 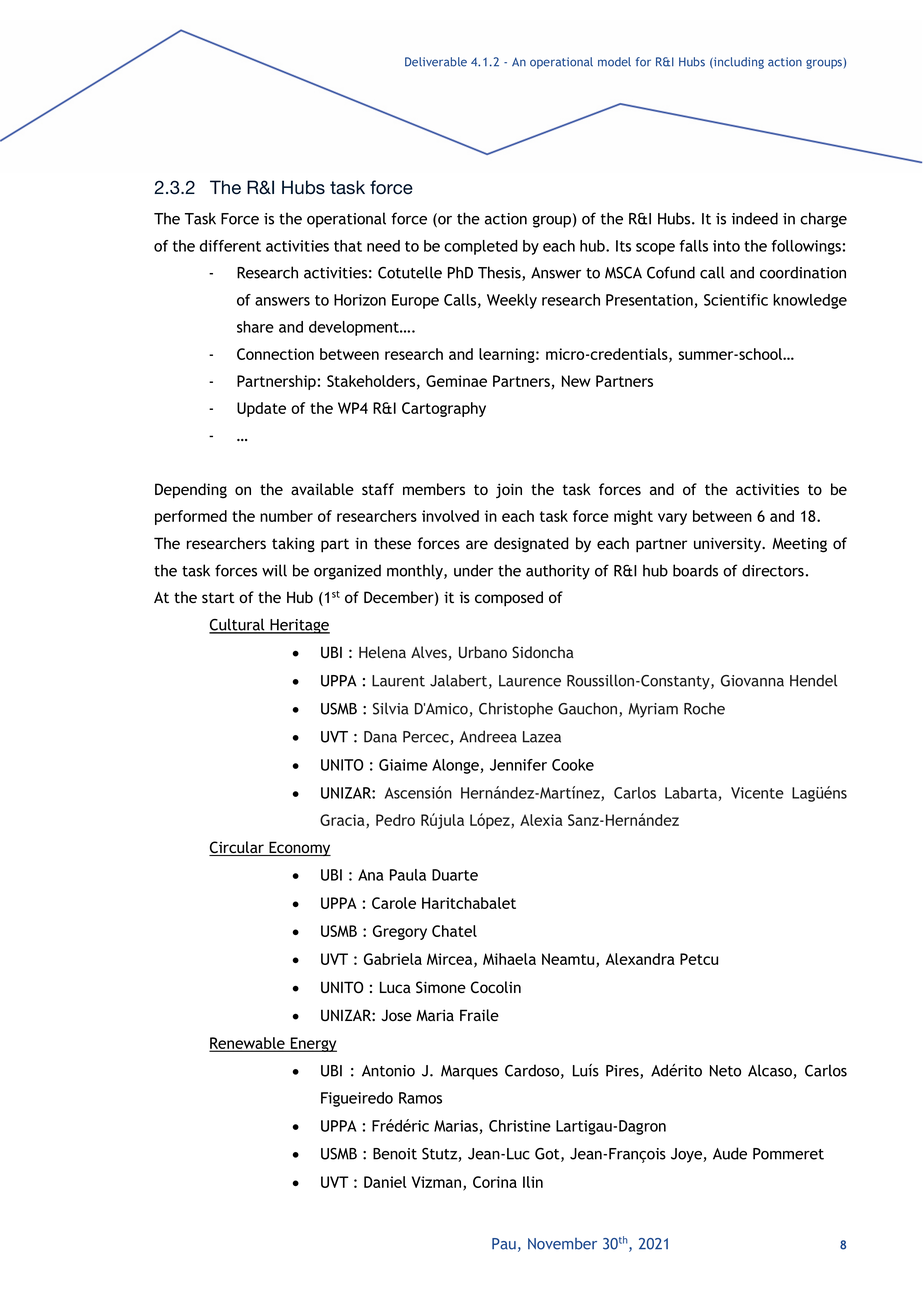 I want to click on university, so click(x=729, y=544).
